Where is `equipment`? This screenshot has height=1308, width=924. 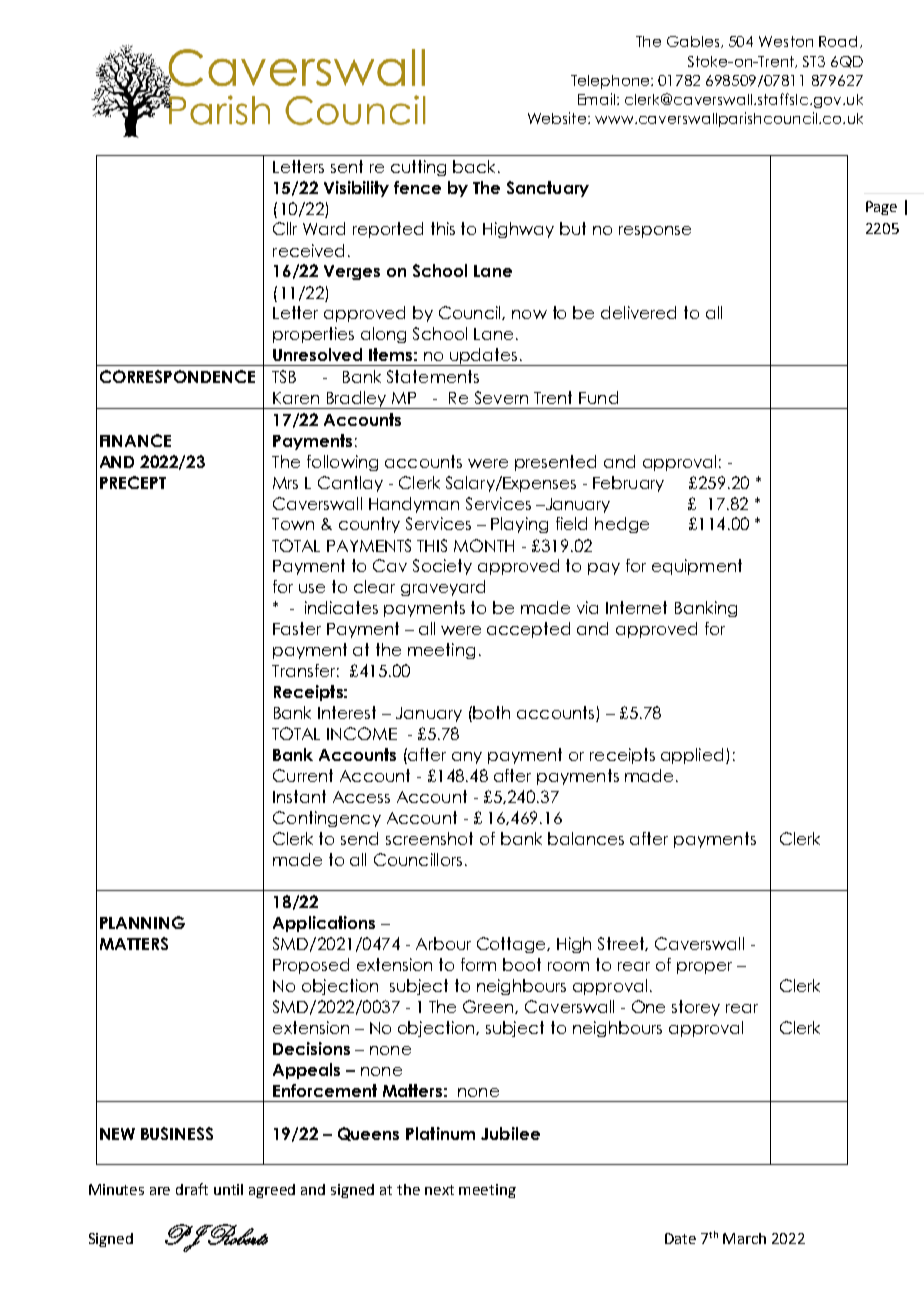
equipment is located at coordinates (697, 567).
